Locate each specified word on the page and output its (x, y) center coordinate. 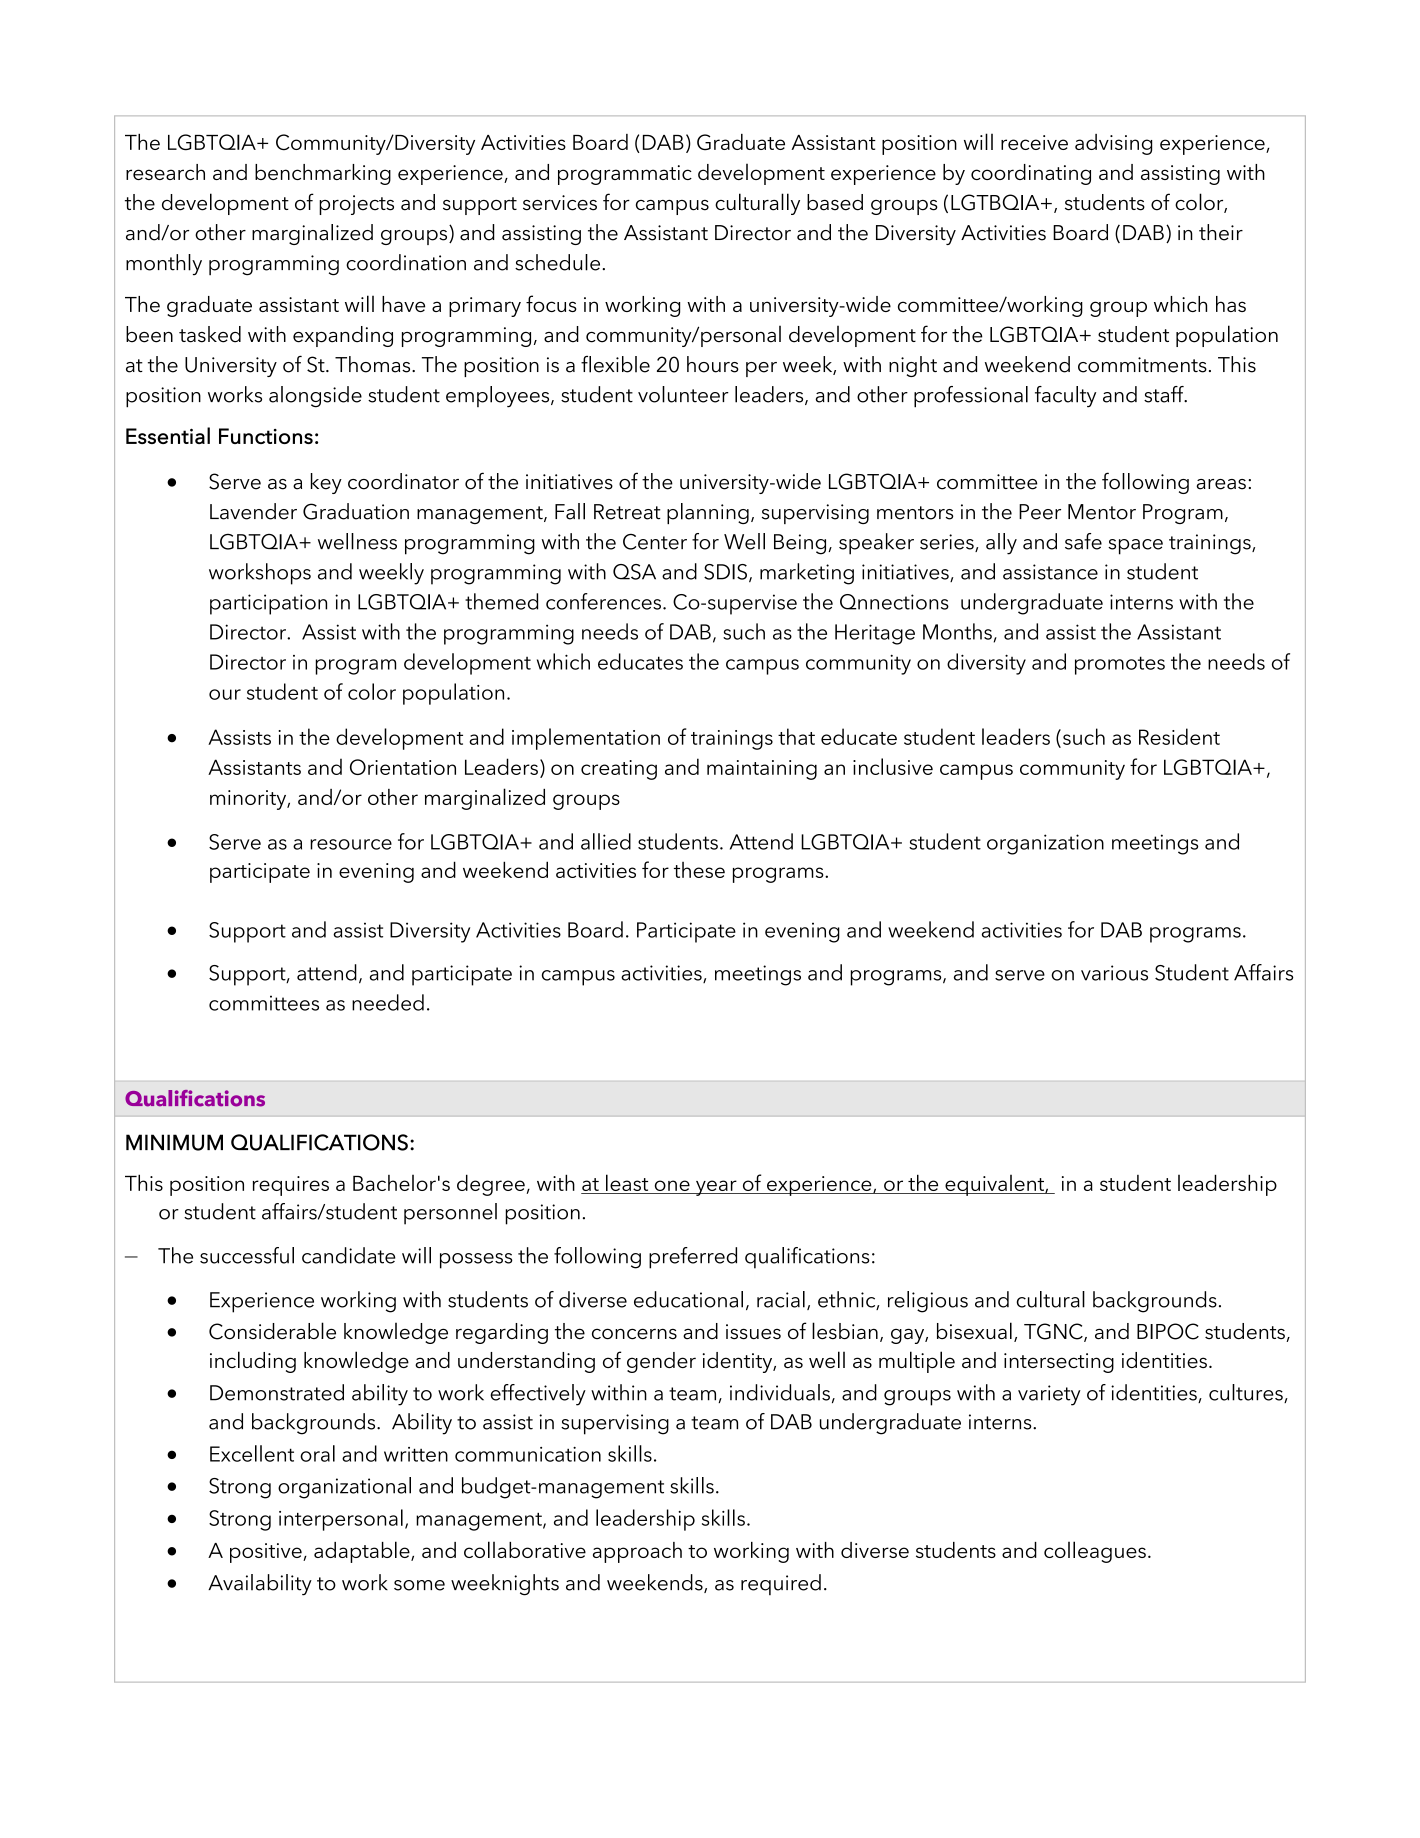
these (699, 870)
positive (267, 1553)
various (1114, 973)
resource (351, 844)
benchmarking (323, 174)
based (835, 202)
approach (637, 1552)
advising (1113, 144)
